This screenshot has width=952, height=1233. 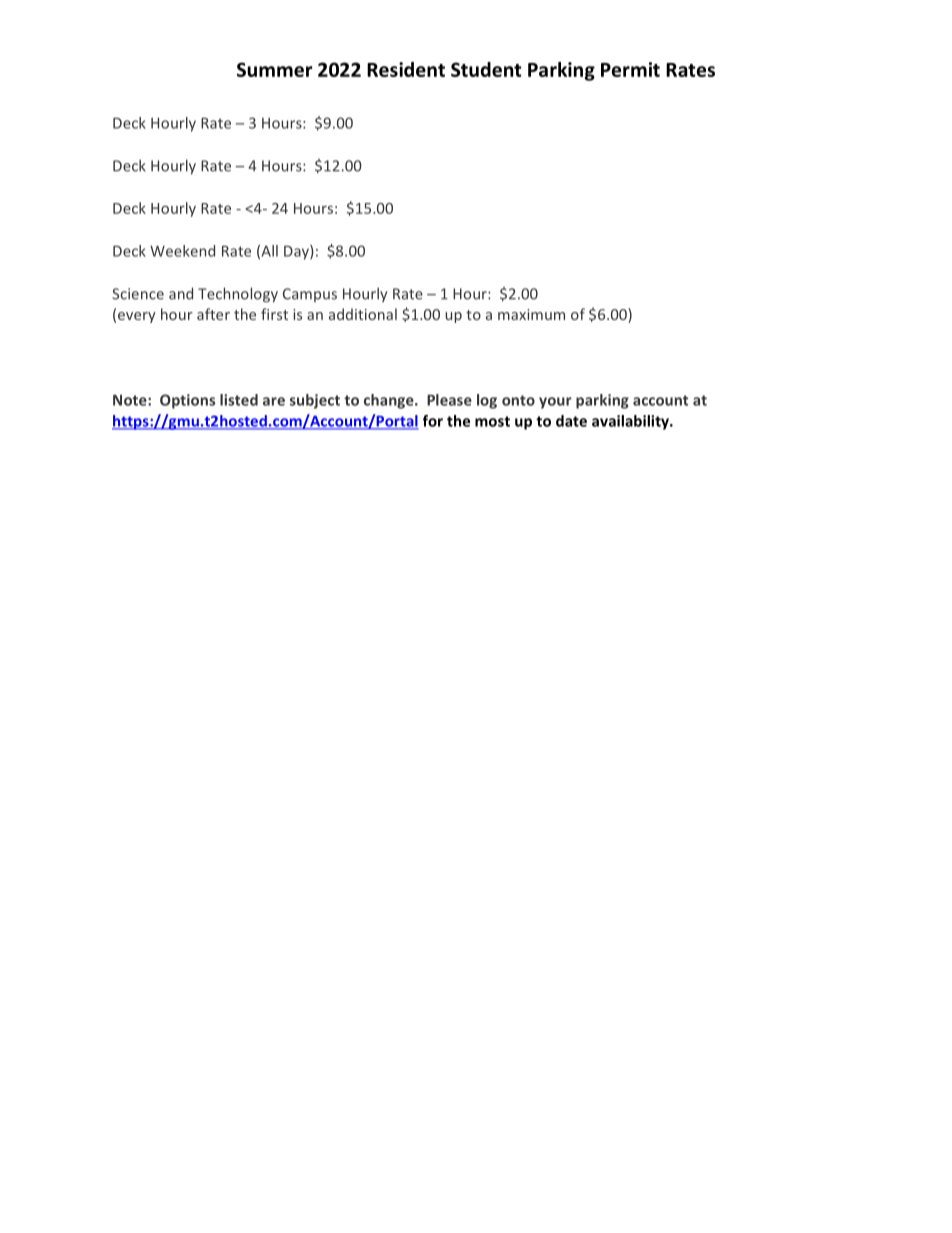 What do you see at coordinates (571, 421) in the screenshot?
I see `date` at bounding box center [571, 421].
